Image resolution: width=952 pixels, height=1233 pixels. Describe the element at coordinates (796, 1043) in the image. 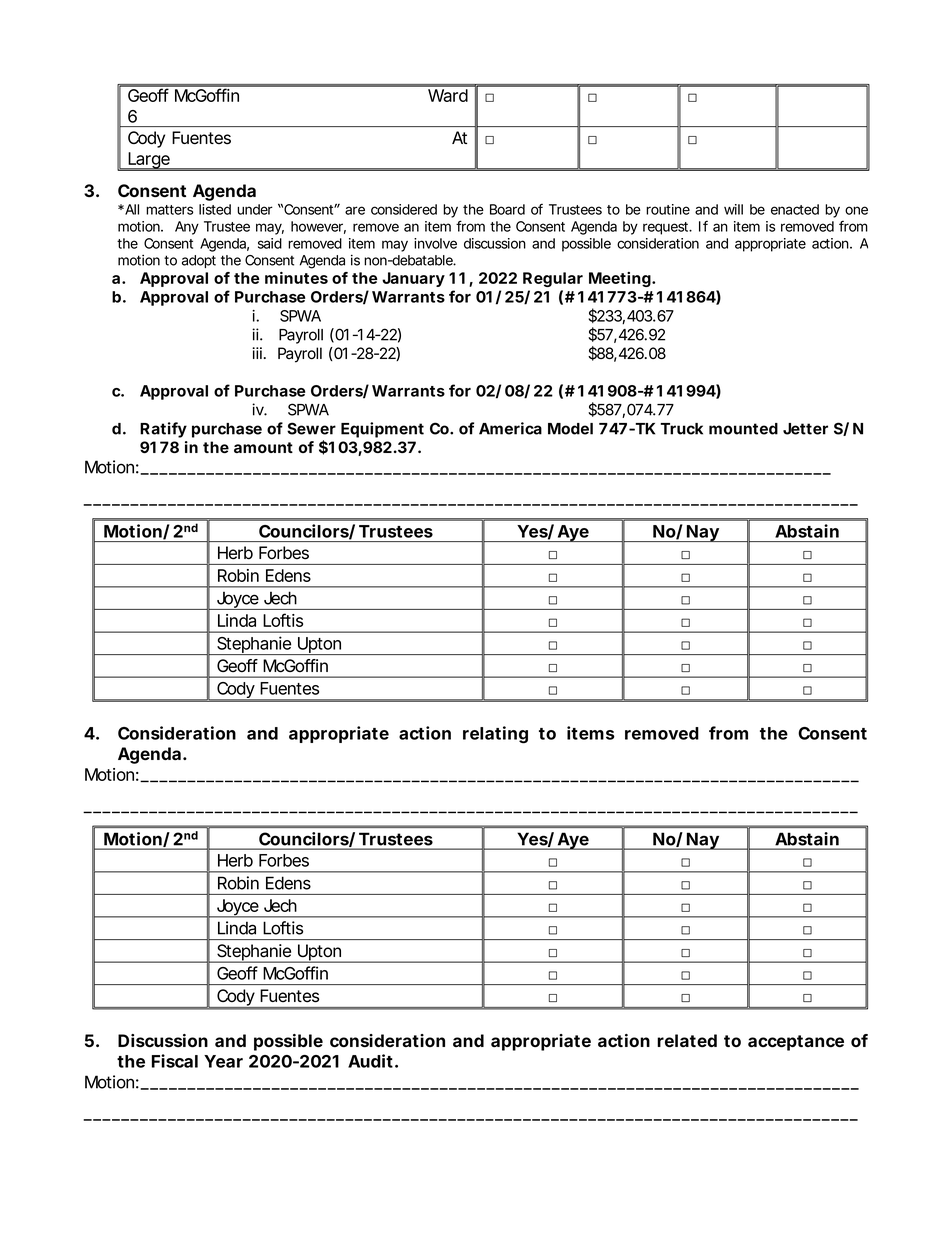

I see `acceptance` at that location.
